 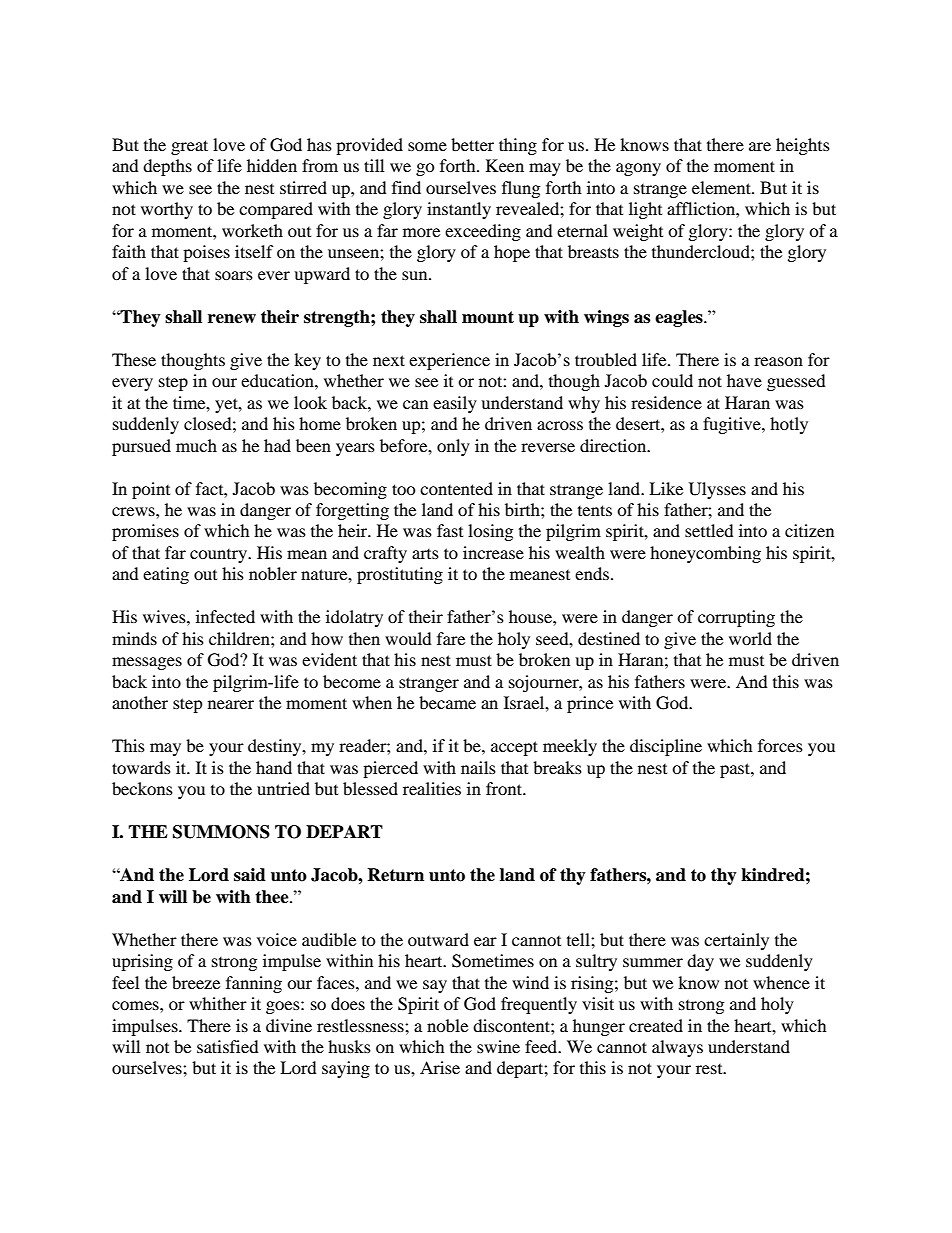 What do you see at coordinates (228, 1046) in the screenshot?
I see `satisfied` at bounding box center [228, 1046].
